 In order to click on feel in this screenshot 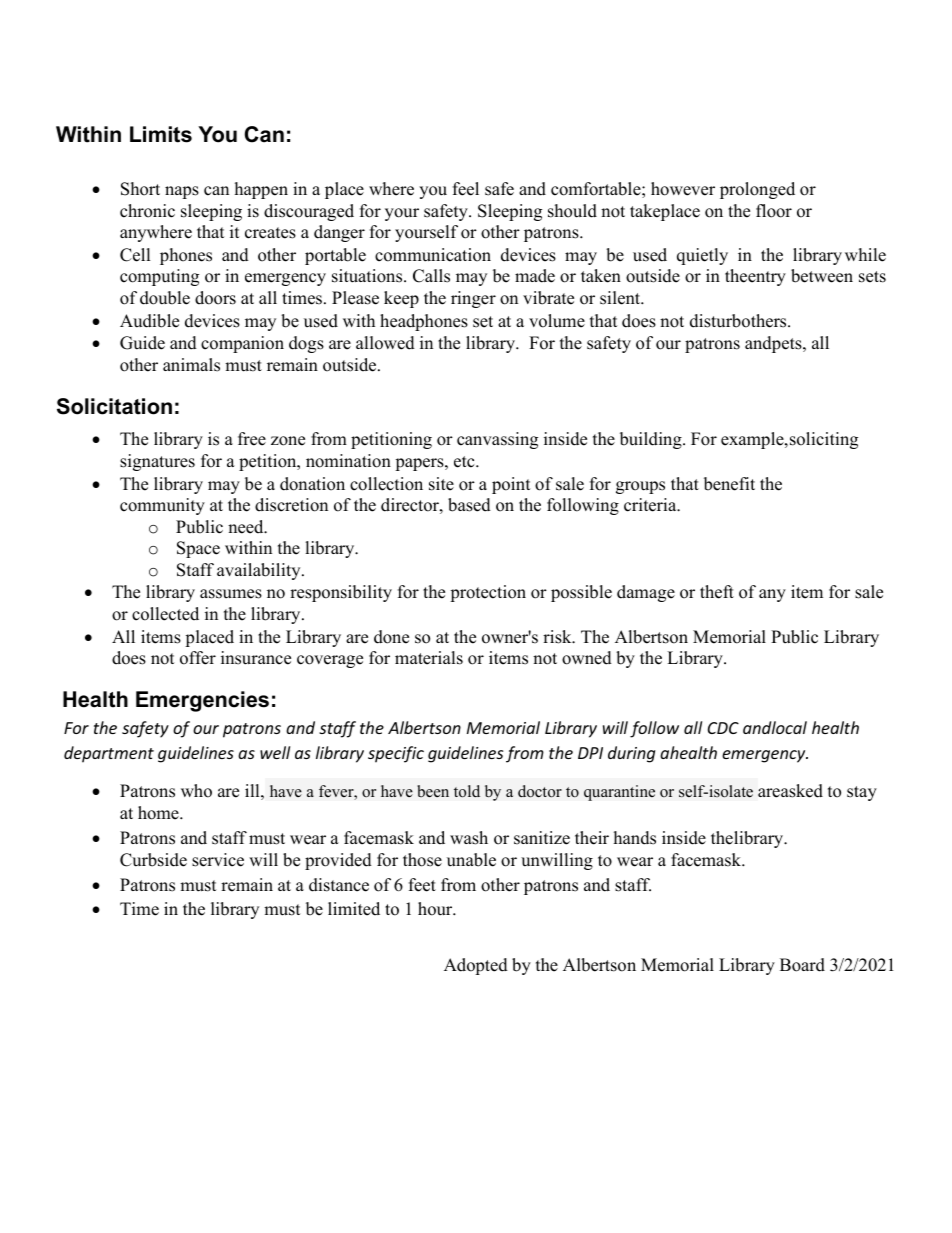, I will do `click(466, 189)`.
